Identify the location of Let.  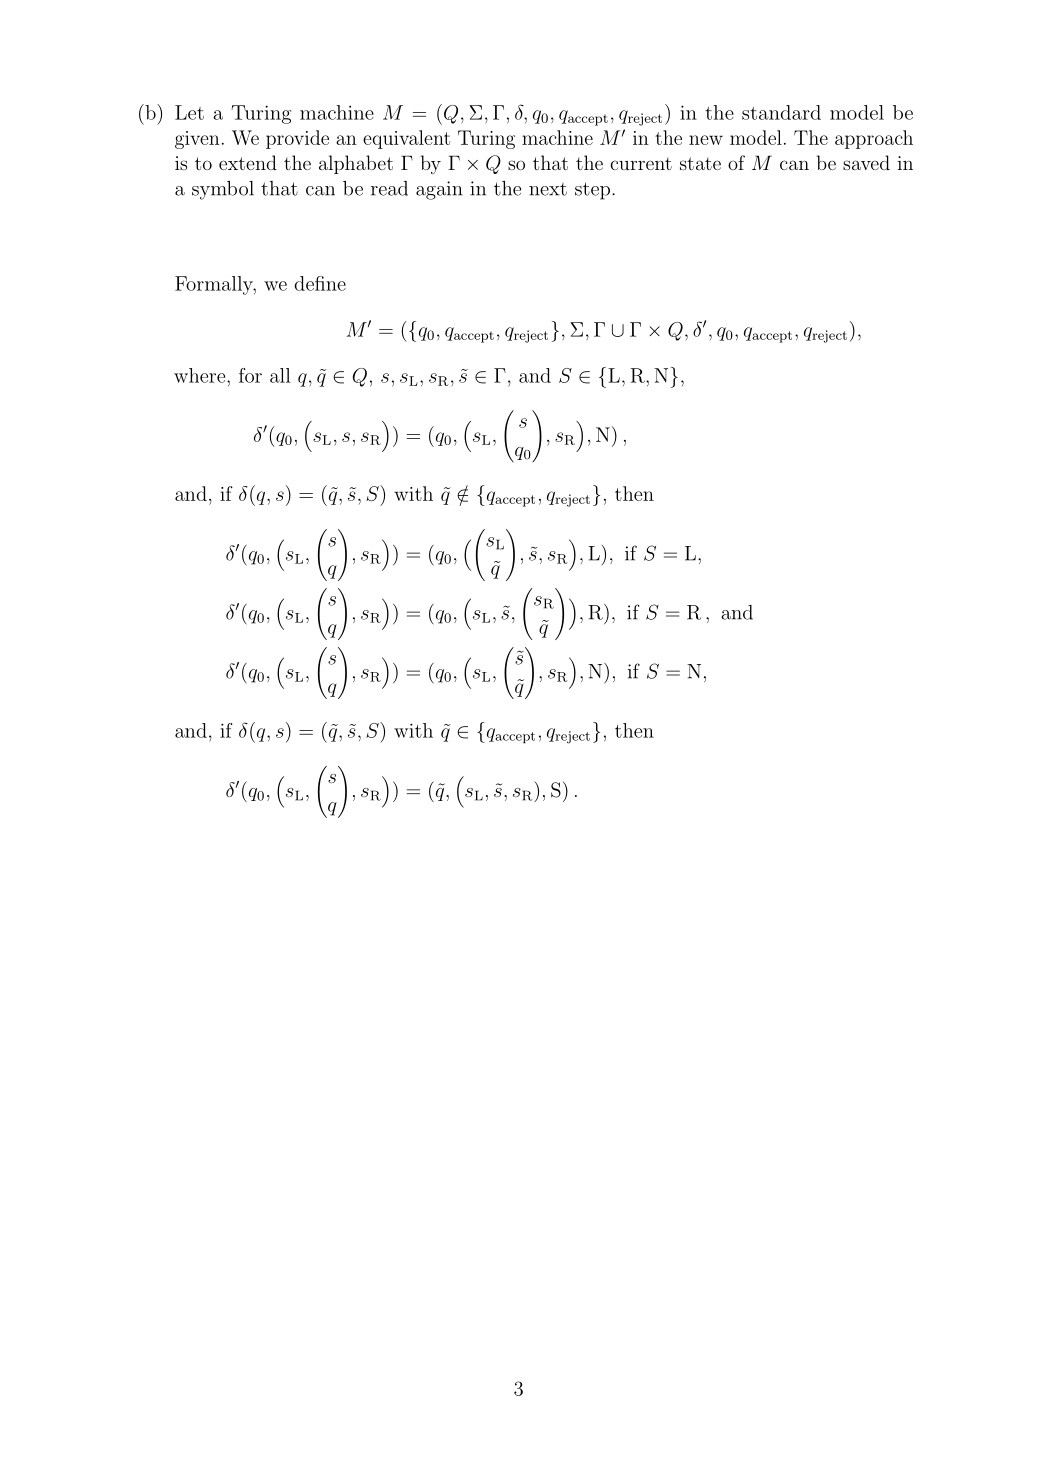
(189, 112).
